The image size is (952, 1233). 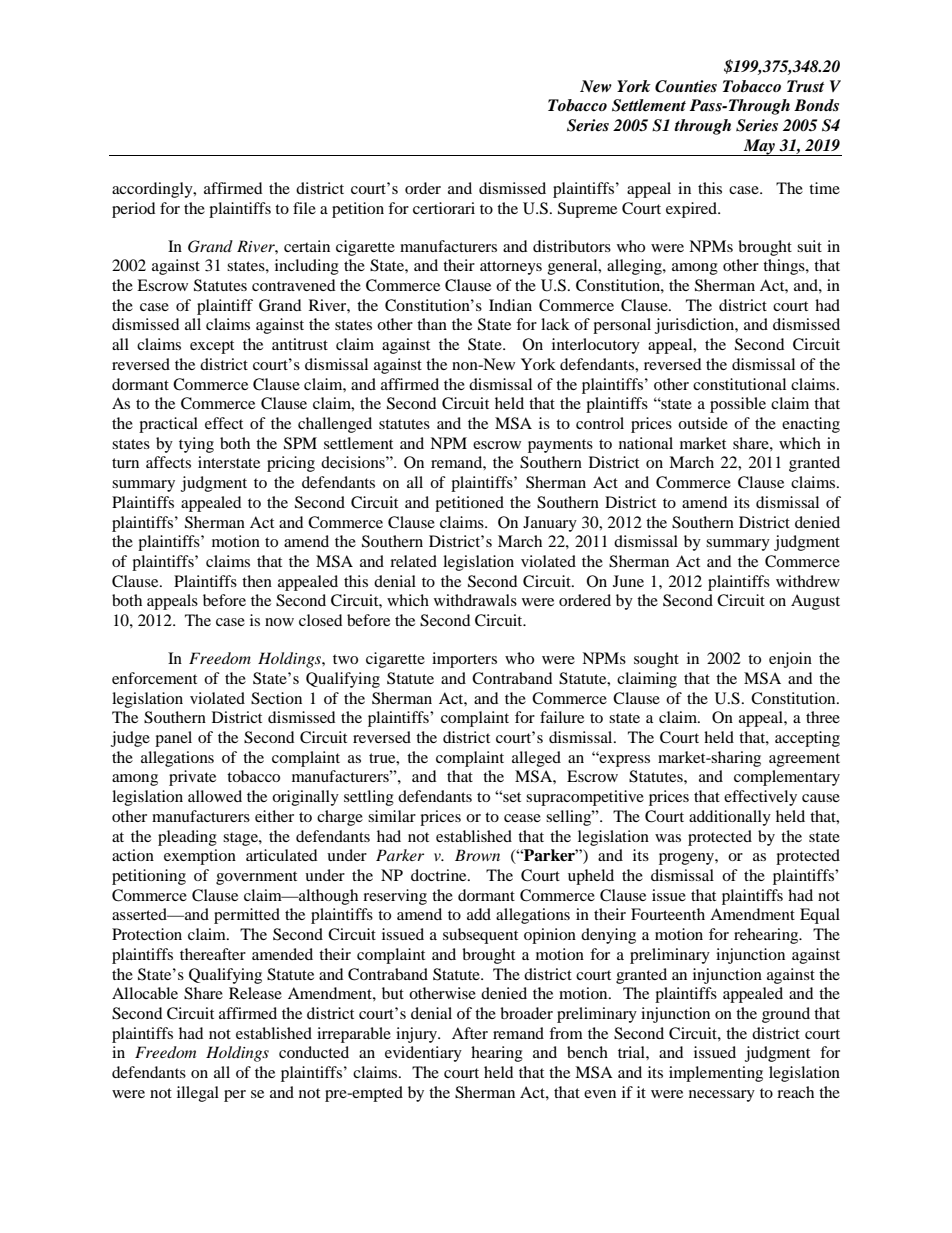 What do you see at coordinates (730, 818) in the screenshot?
I see `additionally` at bounding box center [730, 818].
